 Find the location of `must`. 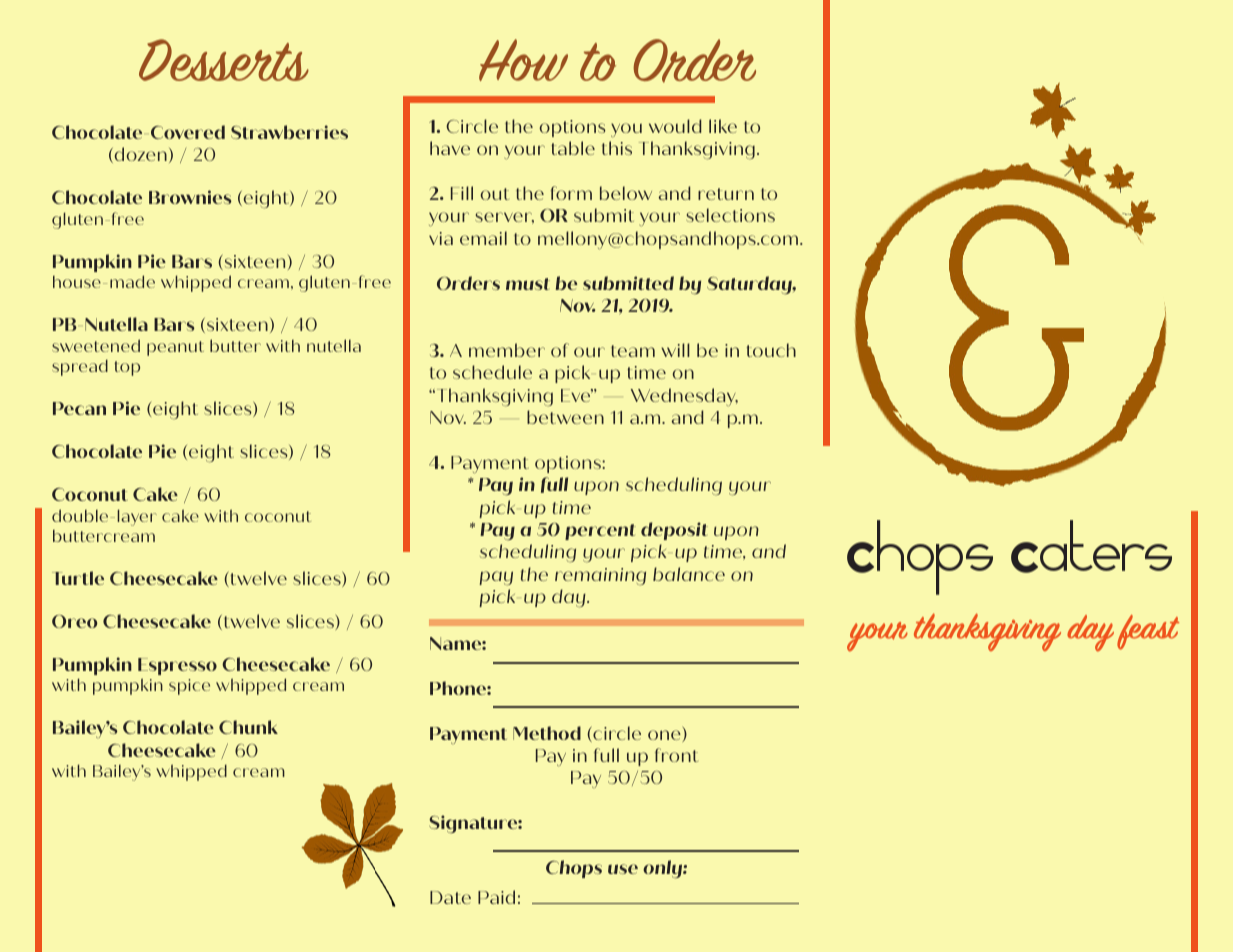

must is located at coordinates (528, 284).
